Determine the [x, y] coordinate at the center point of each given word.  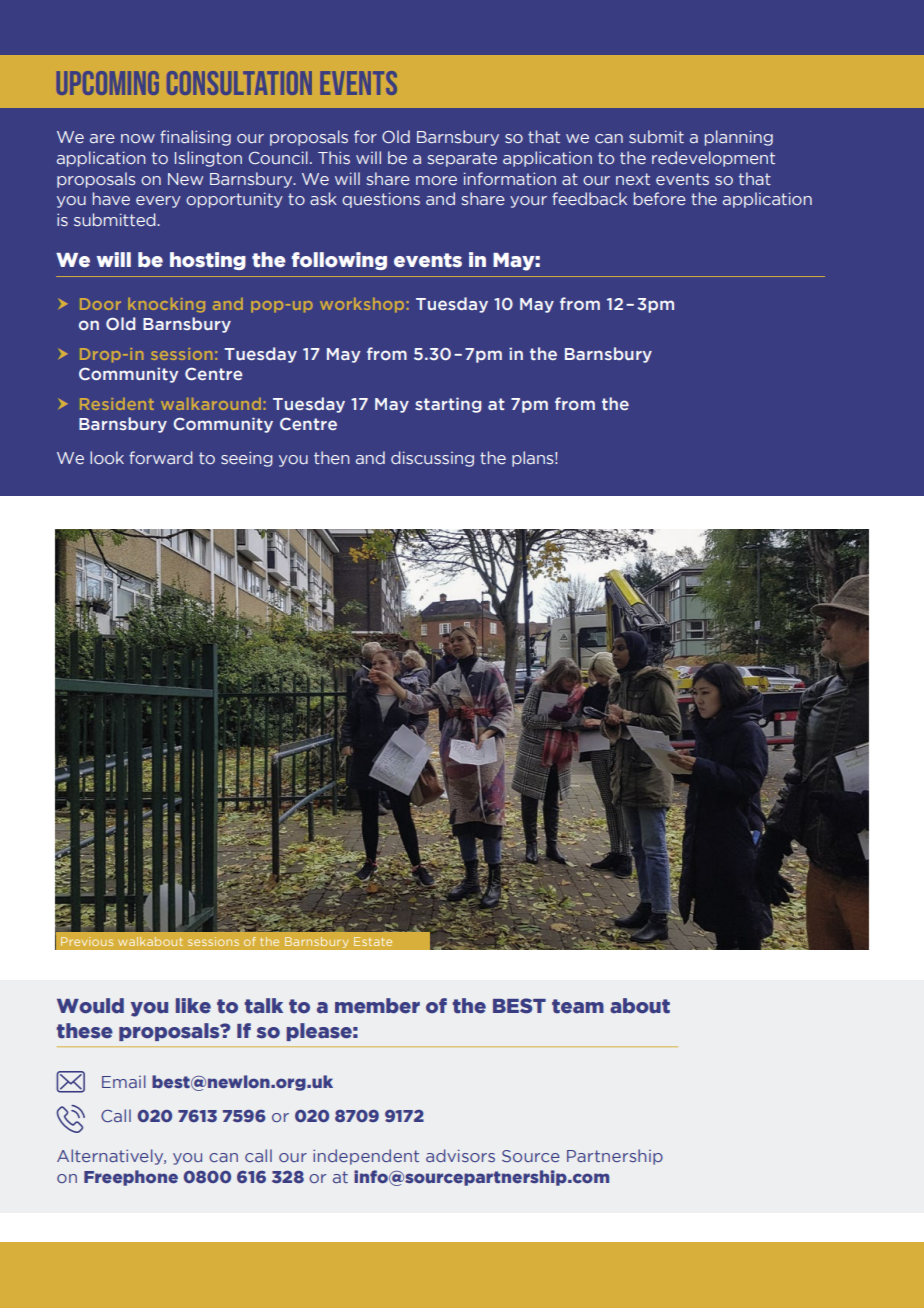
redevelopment [713, 159]
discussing [432, 459]
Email [124, 1081]
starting [448, 405]
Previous [87, 941]
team [578, 1006]
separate [462, 159]
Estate [373, 941]
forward [161, 457]
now [138, 138]
